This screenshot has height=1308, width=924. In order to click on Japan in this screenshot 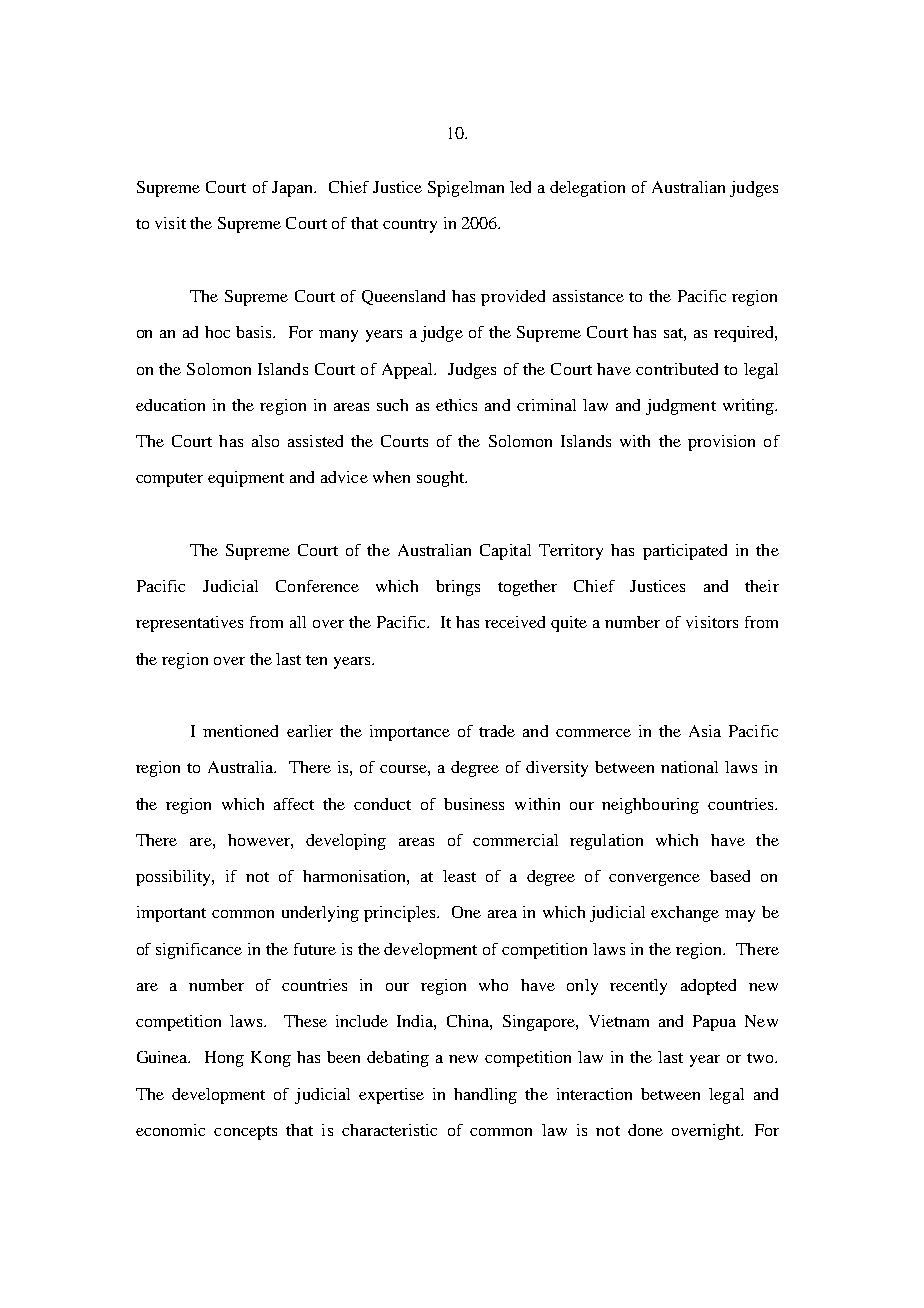, I will do `click(293, 189)`.
